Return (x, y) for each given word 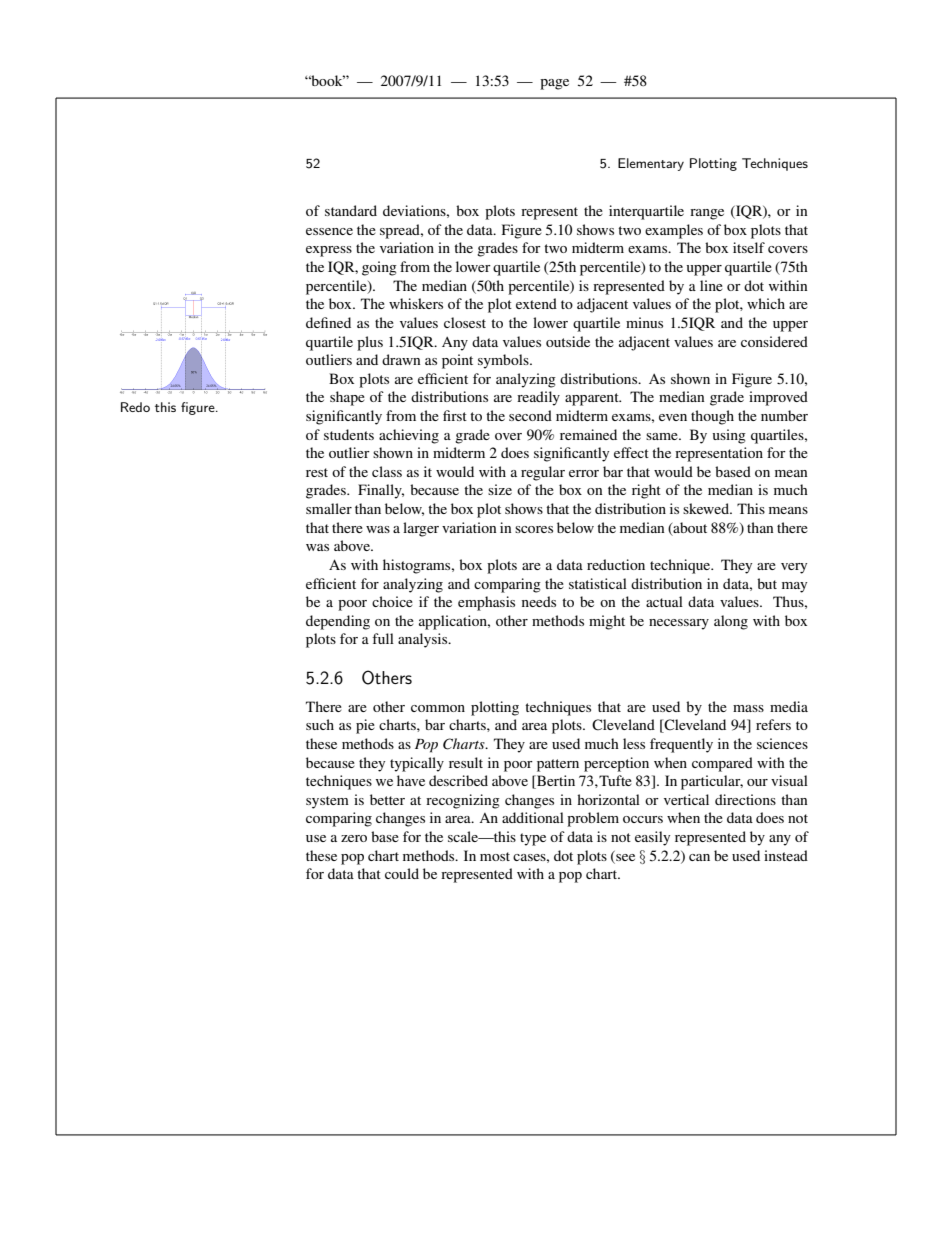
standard (351, 210)
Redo (135, 407)
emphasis (486, 603)
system (327, 802)
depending (338, 622)
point (457, 361)
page (554, 84)
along (731, 622)
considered (774, 341)
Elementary (651, 164)
